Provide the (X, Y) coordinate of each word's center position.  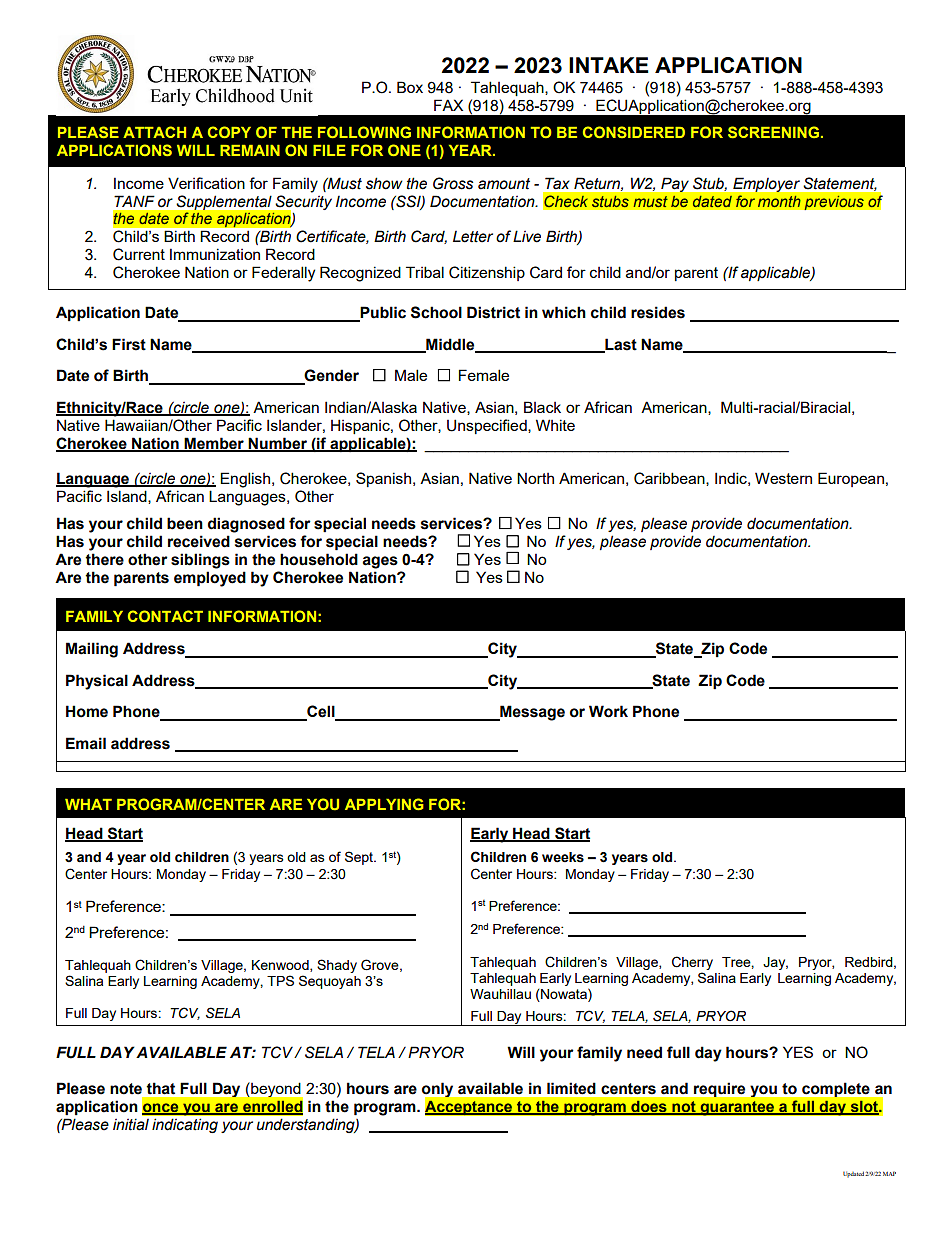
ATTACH (154, 132)
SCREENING (773, 132)
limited (571, 1088)
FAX (448, 105)
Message (531, 713)
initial (131, 1124)
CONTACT (165, 616)
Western (783, 478)
